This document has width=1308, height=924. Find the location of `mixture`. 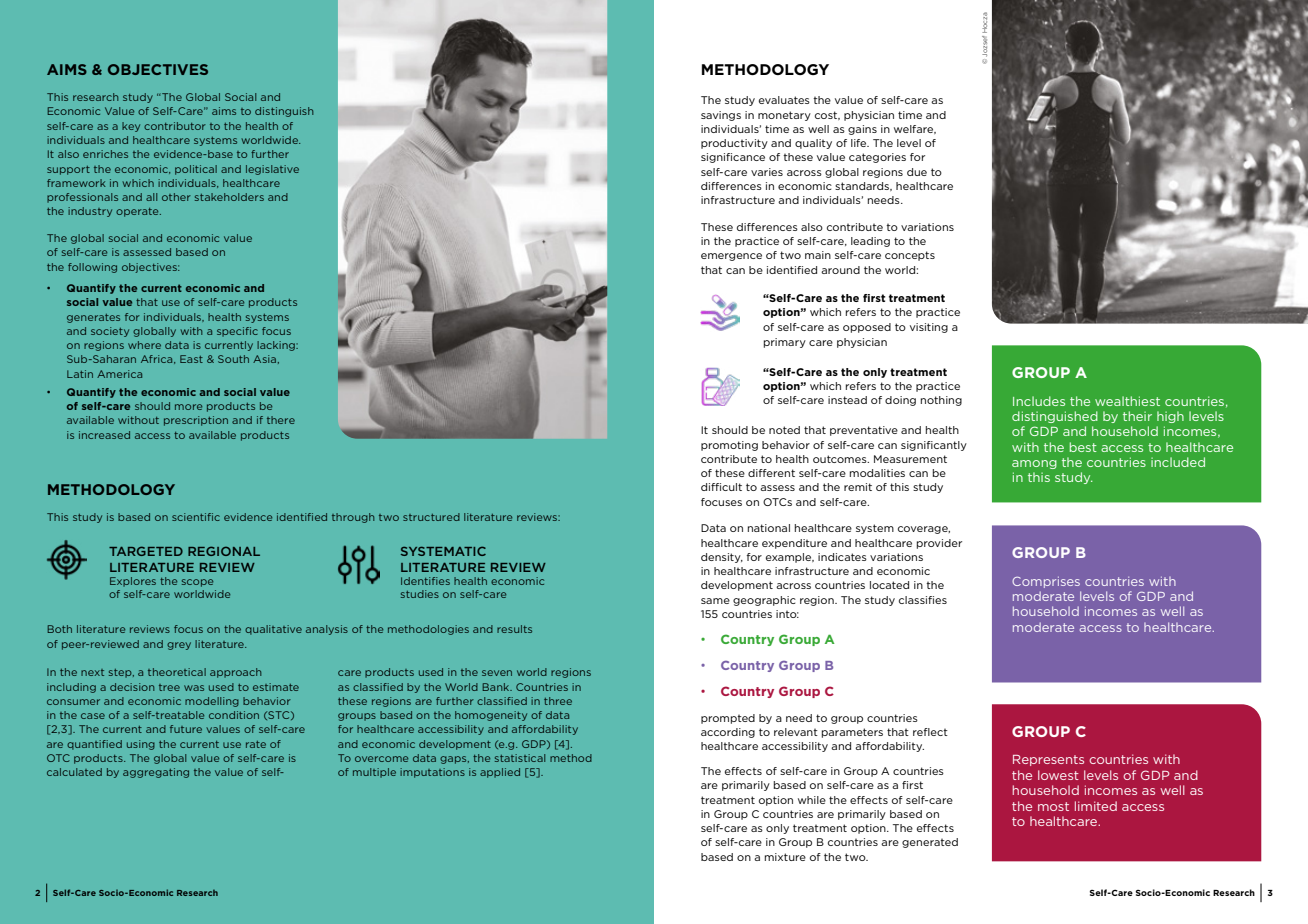

mixture is located at coordinates (785, 857).
